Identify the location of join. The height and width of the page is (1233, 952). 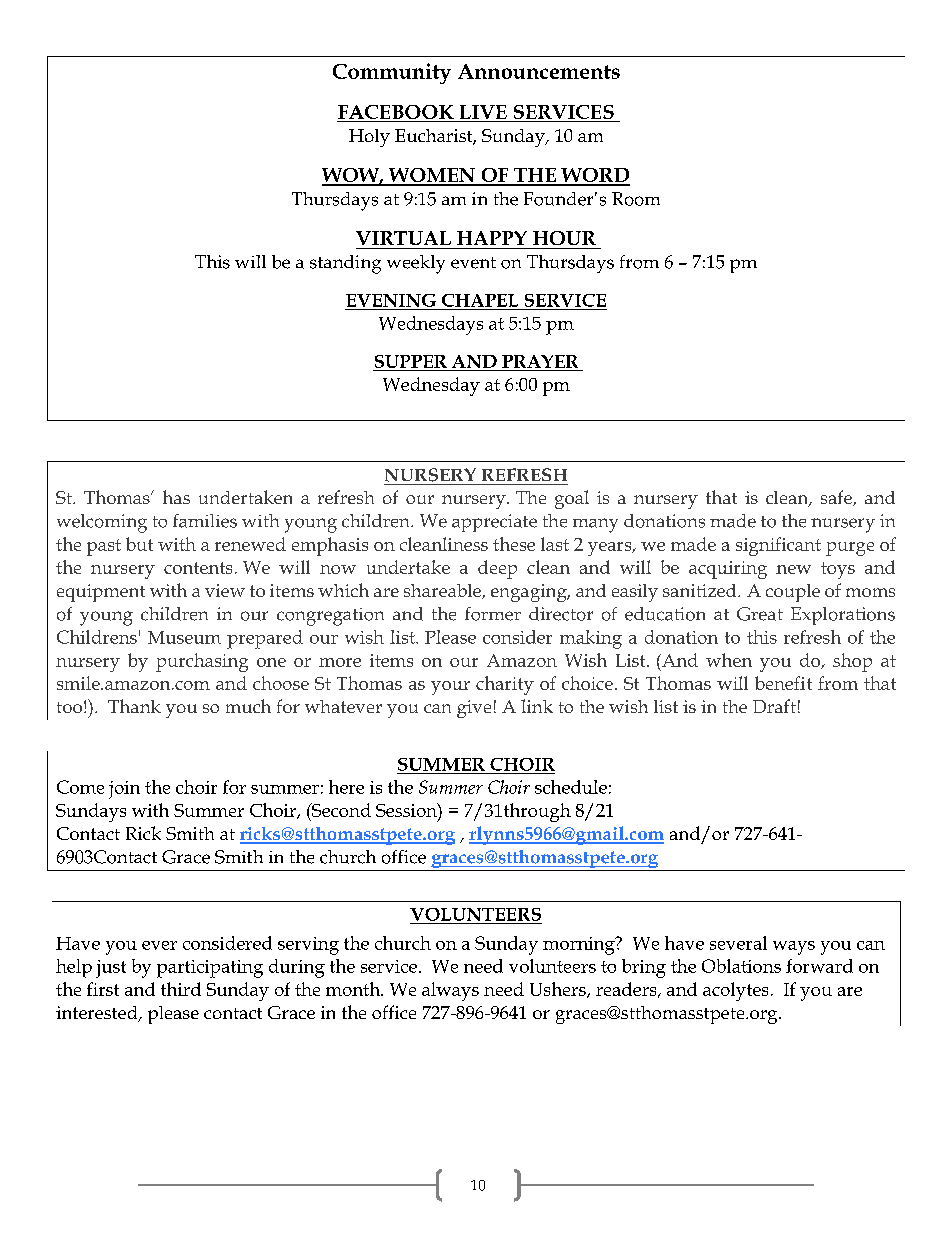
(124, 790).
